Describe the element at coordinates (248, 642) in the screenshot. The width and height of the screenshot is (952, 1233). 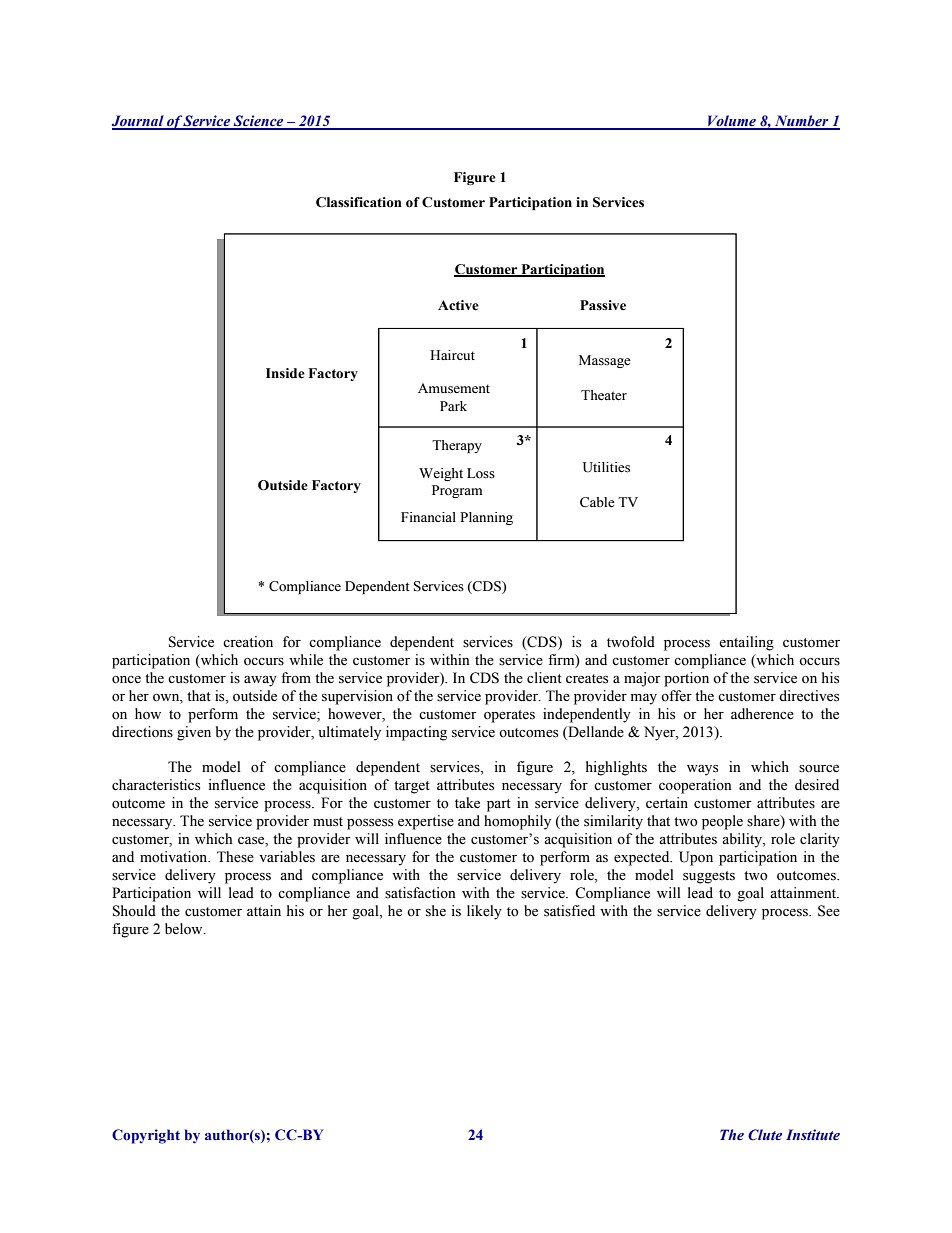
I see `creation` at that location.
